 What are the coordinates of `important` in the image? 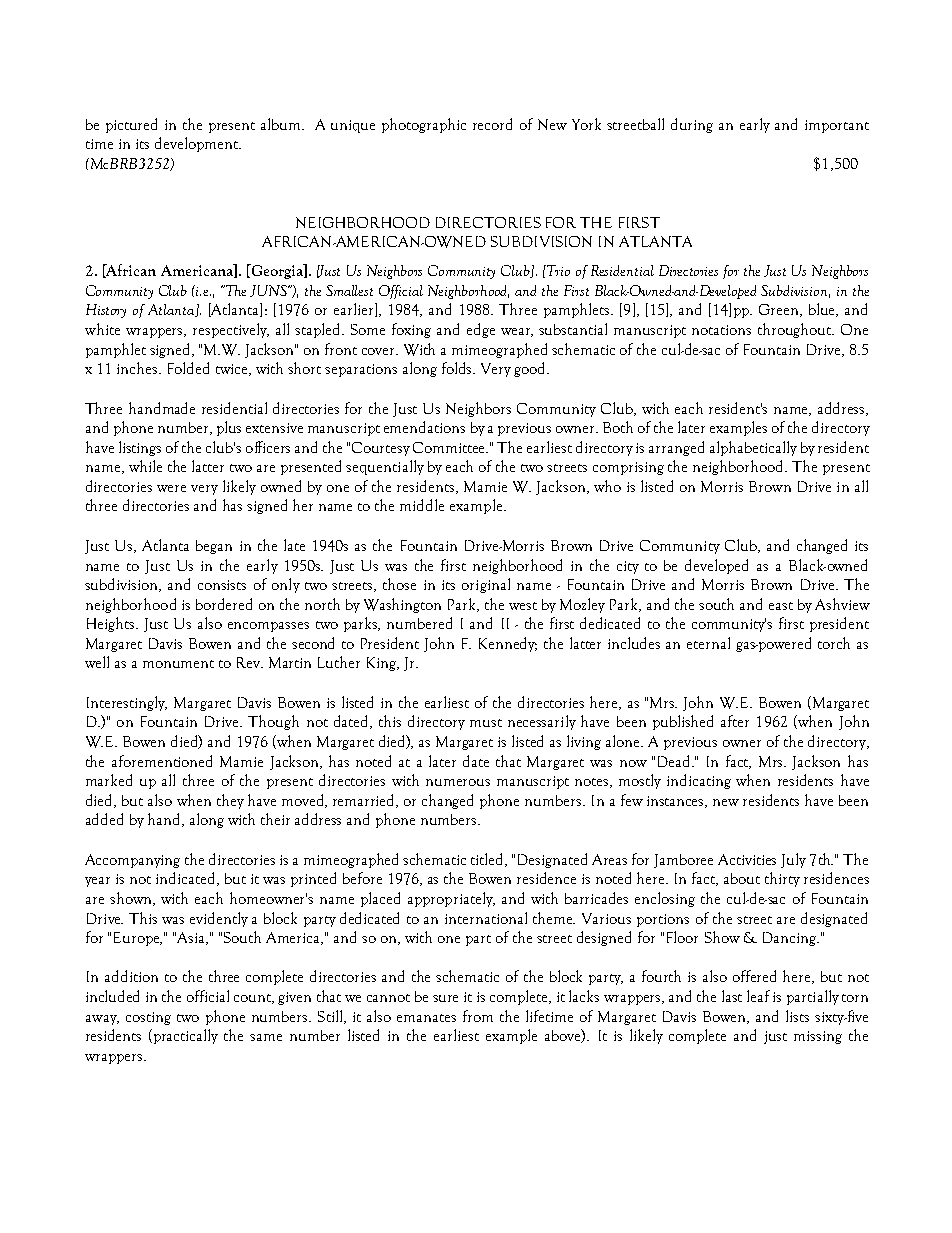 It's located at (837, 126).
